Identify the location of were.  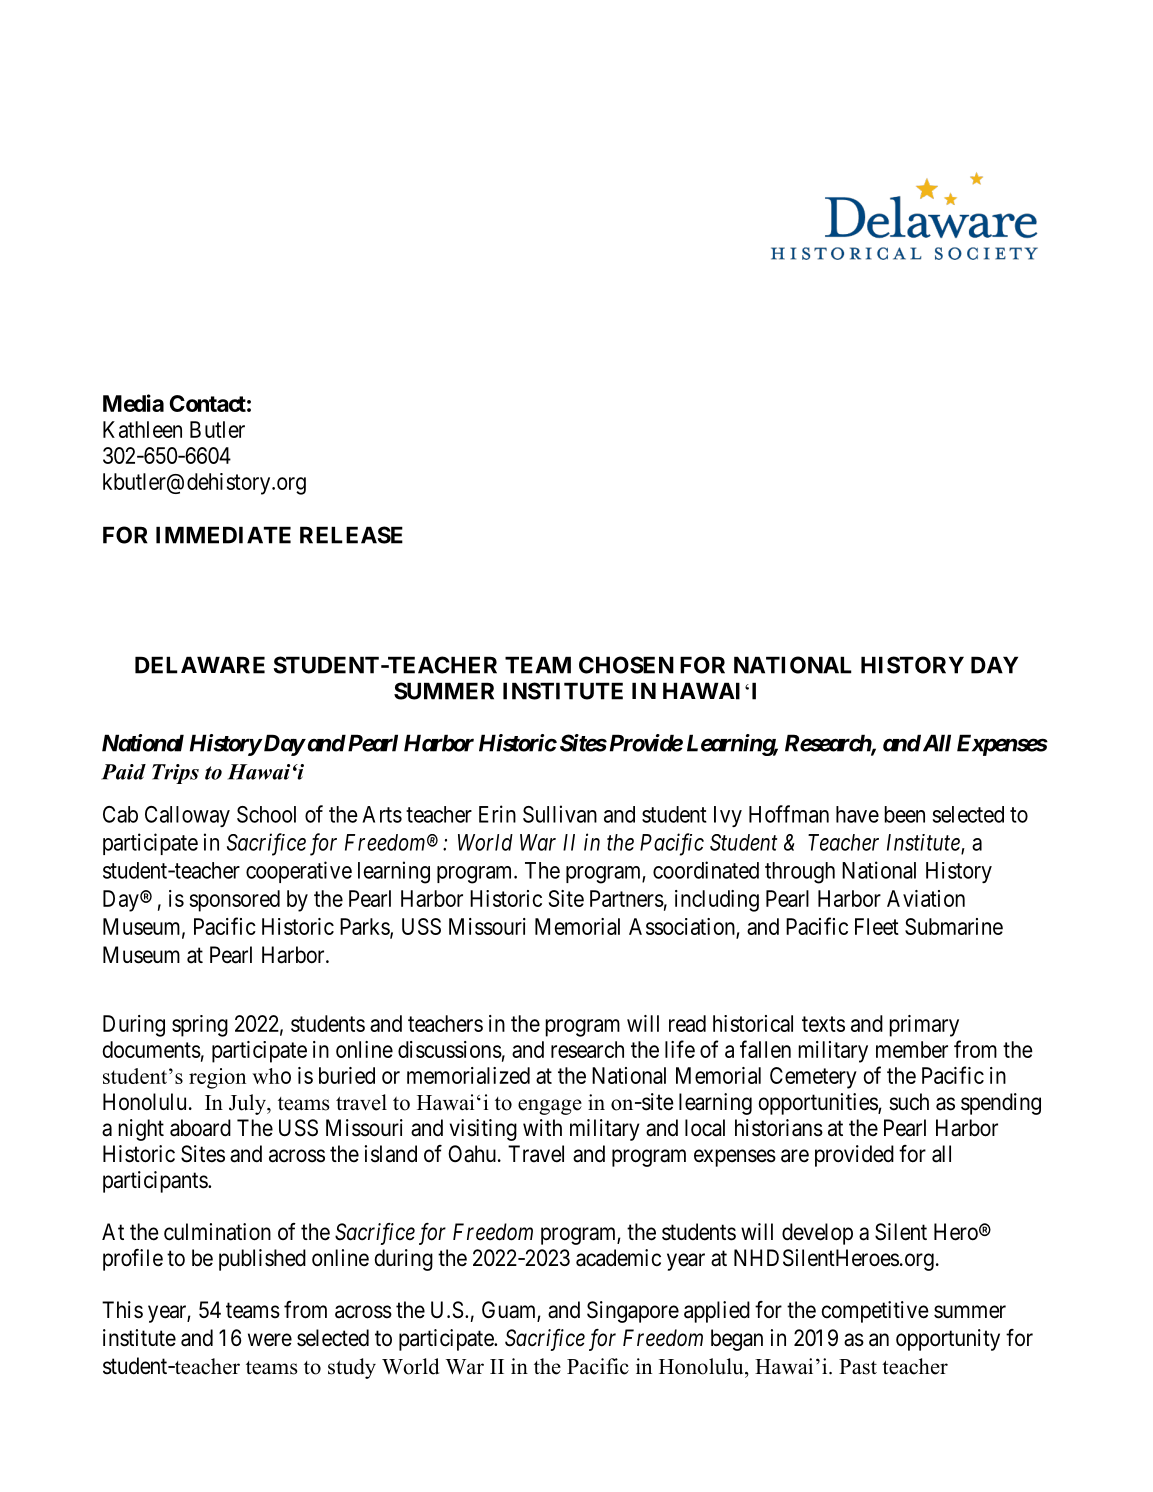
(270, 1340).
